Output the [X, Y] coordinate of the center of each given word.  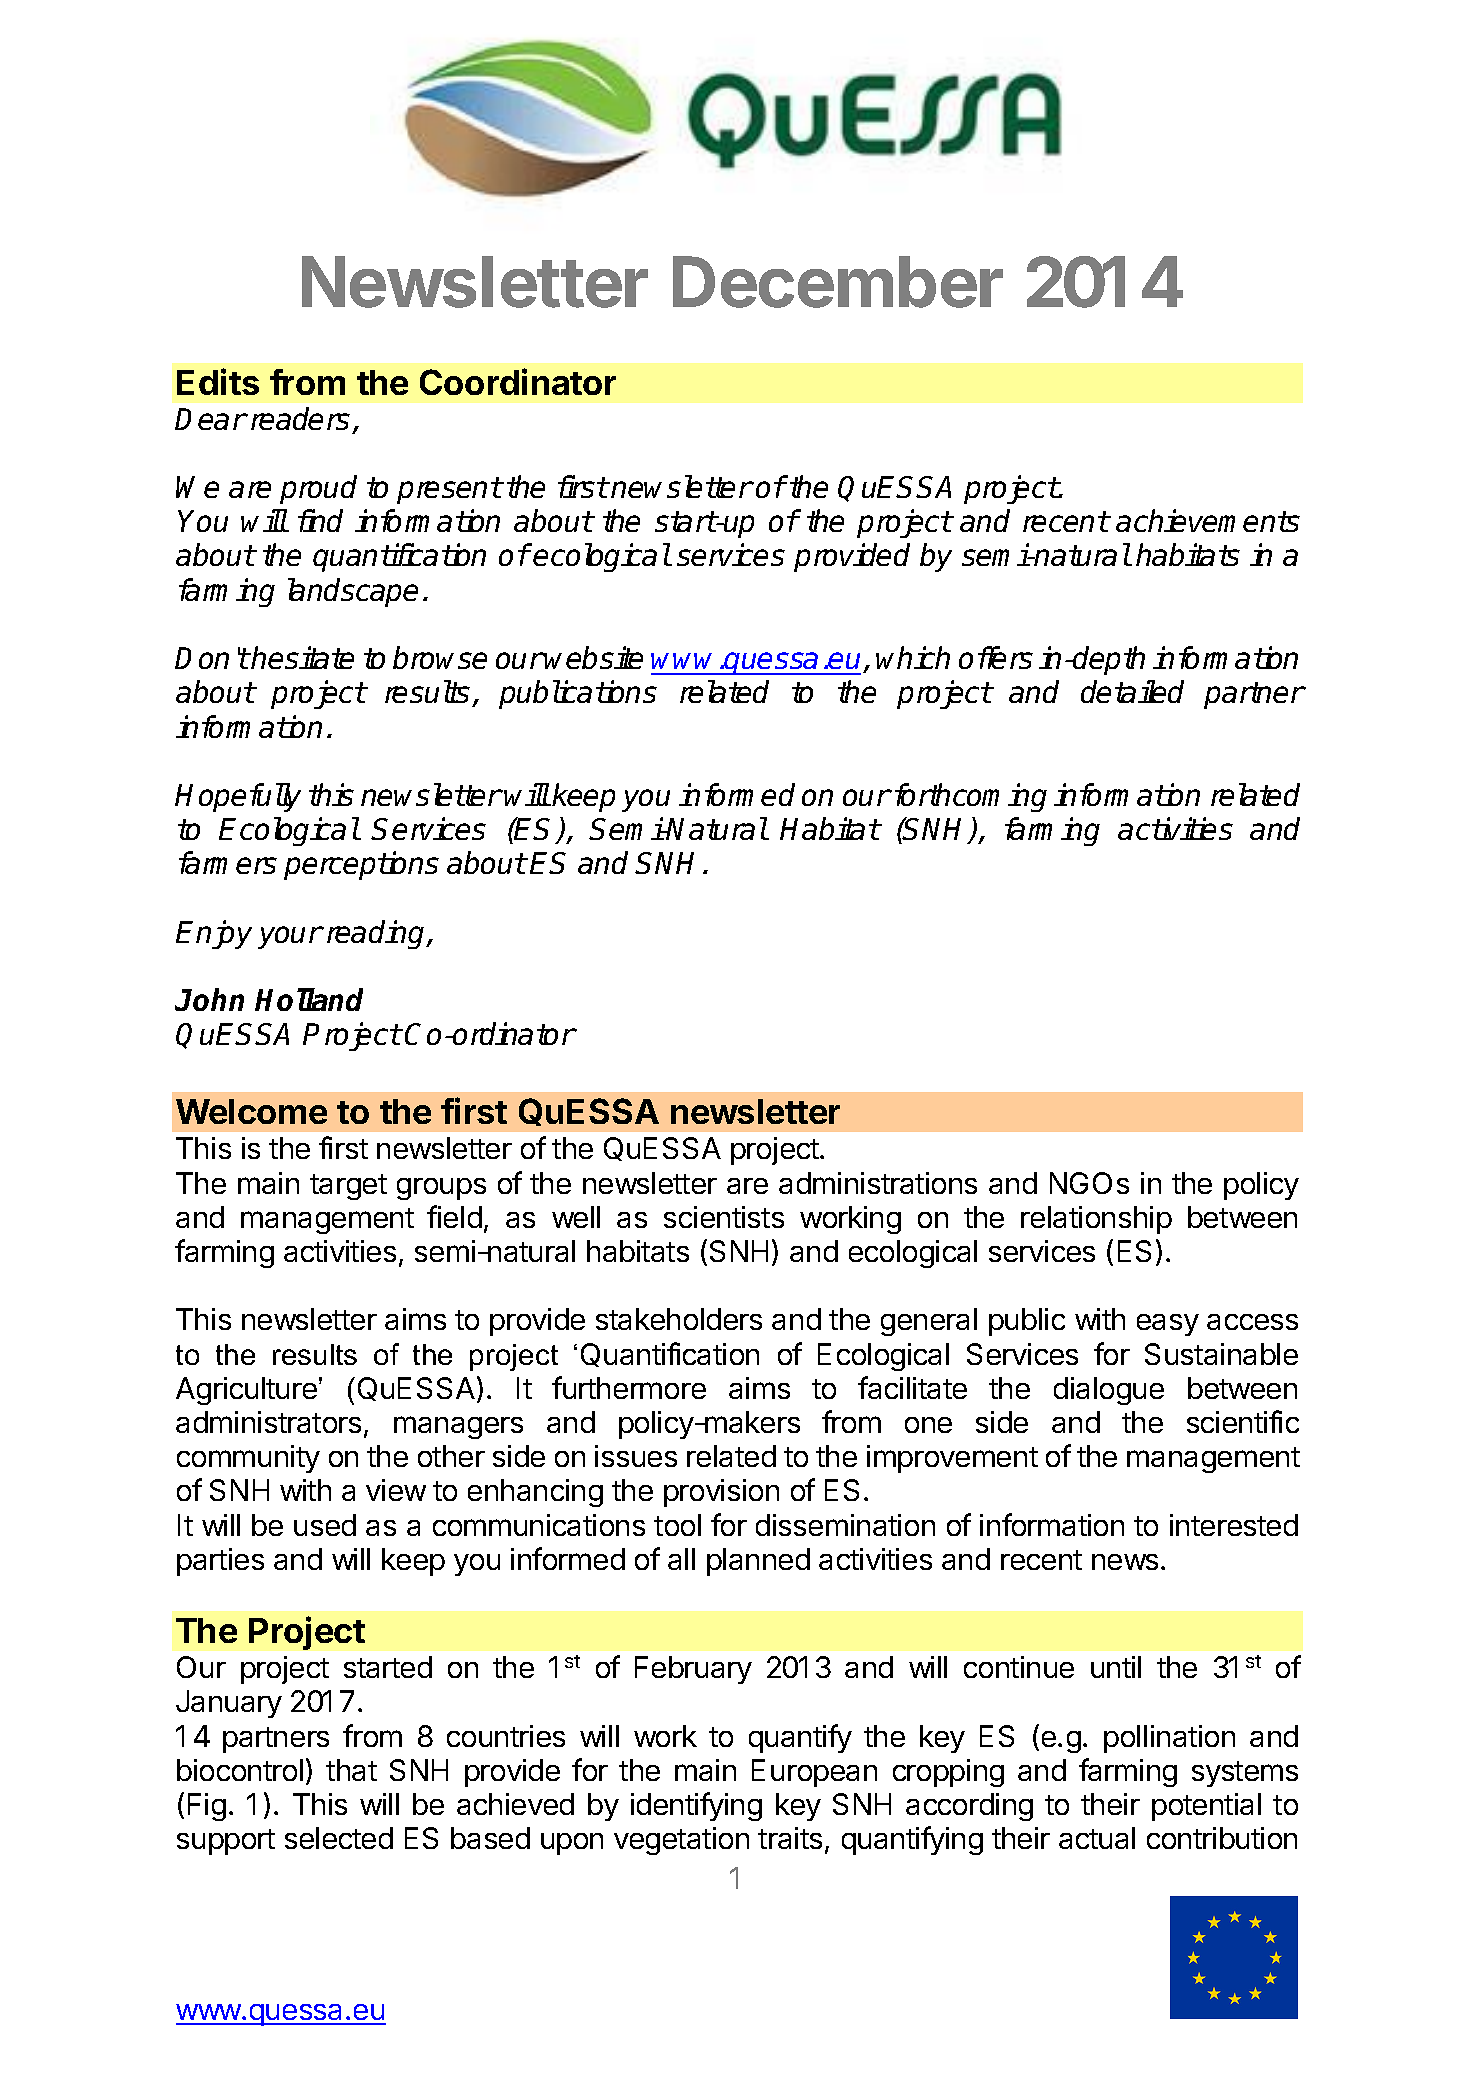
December [838, 282]
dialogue [1109, 1391]
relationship [1096, 1220]
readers [300, 418]
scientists [724, 1217]
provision [721, 1493]
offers [996, 657]
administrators [268, 1422]
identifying [696, 1806]
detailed [1132, 691]
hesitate [302, 657]
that [351, 1770]
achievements [1208, 520]
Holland [309, 999]
